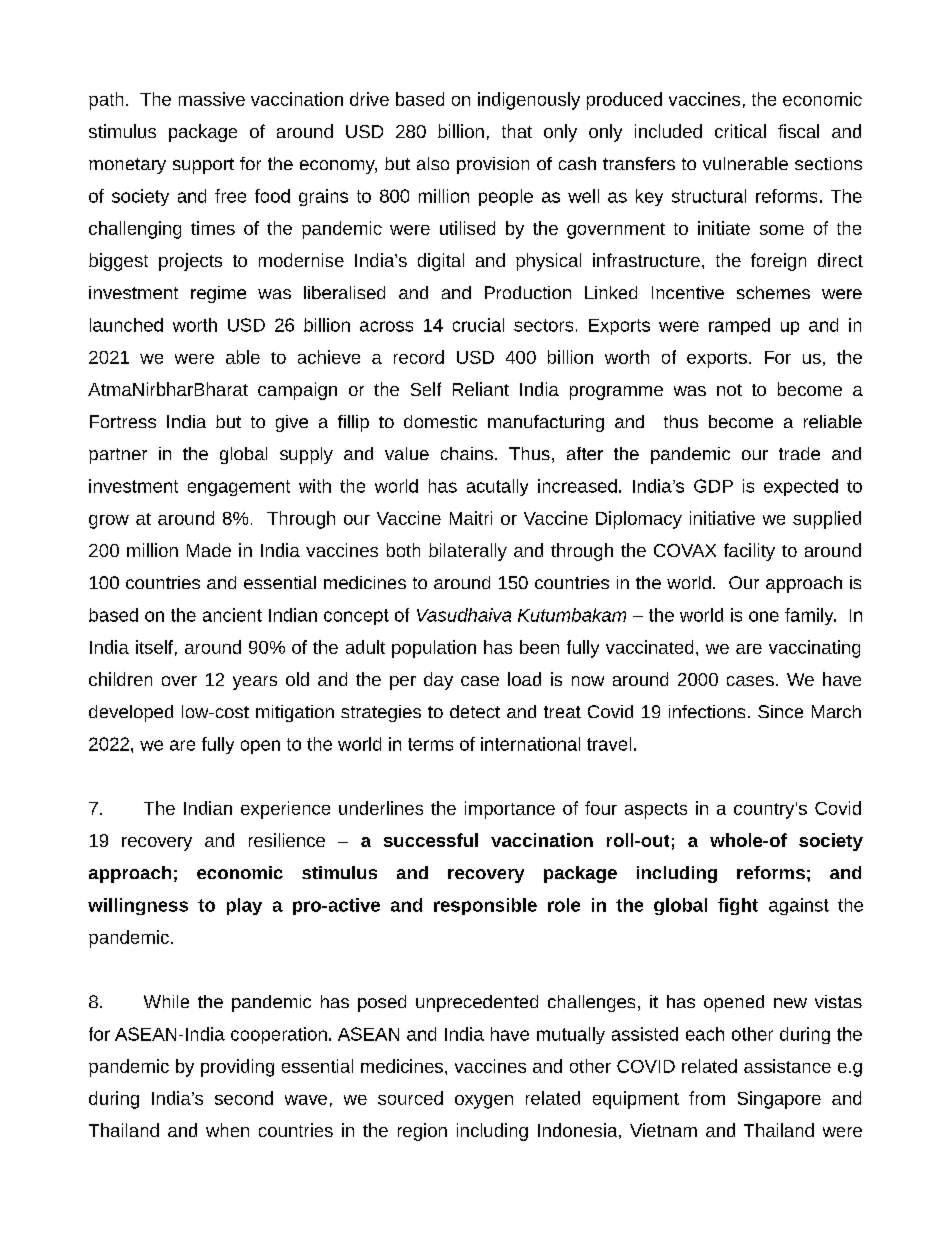 Image resolution: width=952 pixels, height=1233 pixels. Describe the element at coordinates (810, 616) in the screenshot. I see `family` at that location.
